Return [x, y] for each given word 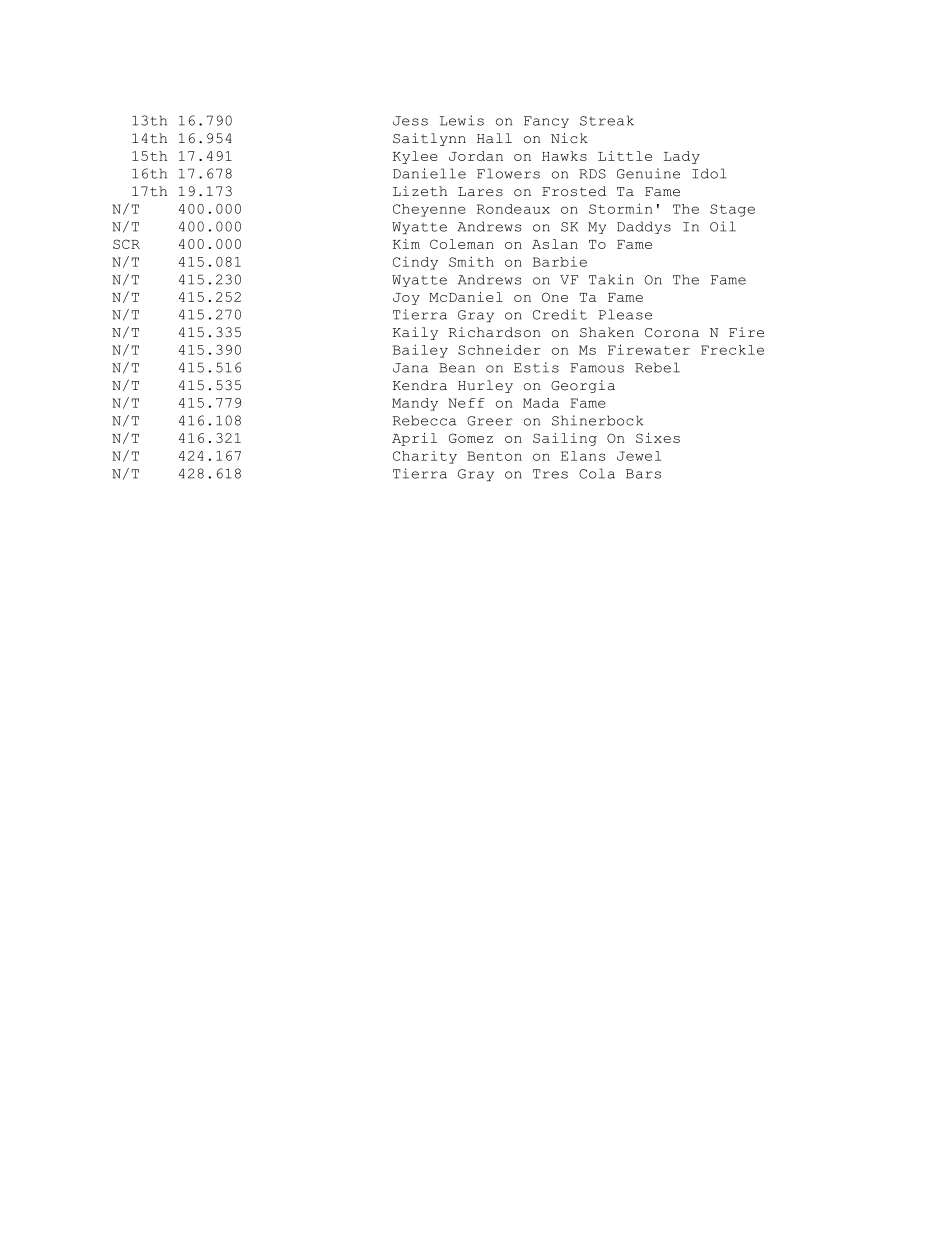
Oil [723, 226]
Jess [410, 121]
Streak [607, 120]
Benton [494, 456]
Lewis [462, 120]
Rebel [657, 367]
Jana [410, 368]
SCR [126, 244]
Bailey [420, 351]
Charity [425, 457]
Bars [643, 474]
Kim [406, 244]
